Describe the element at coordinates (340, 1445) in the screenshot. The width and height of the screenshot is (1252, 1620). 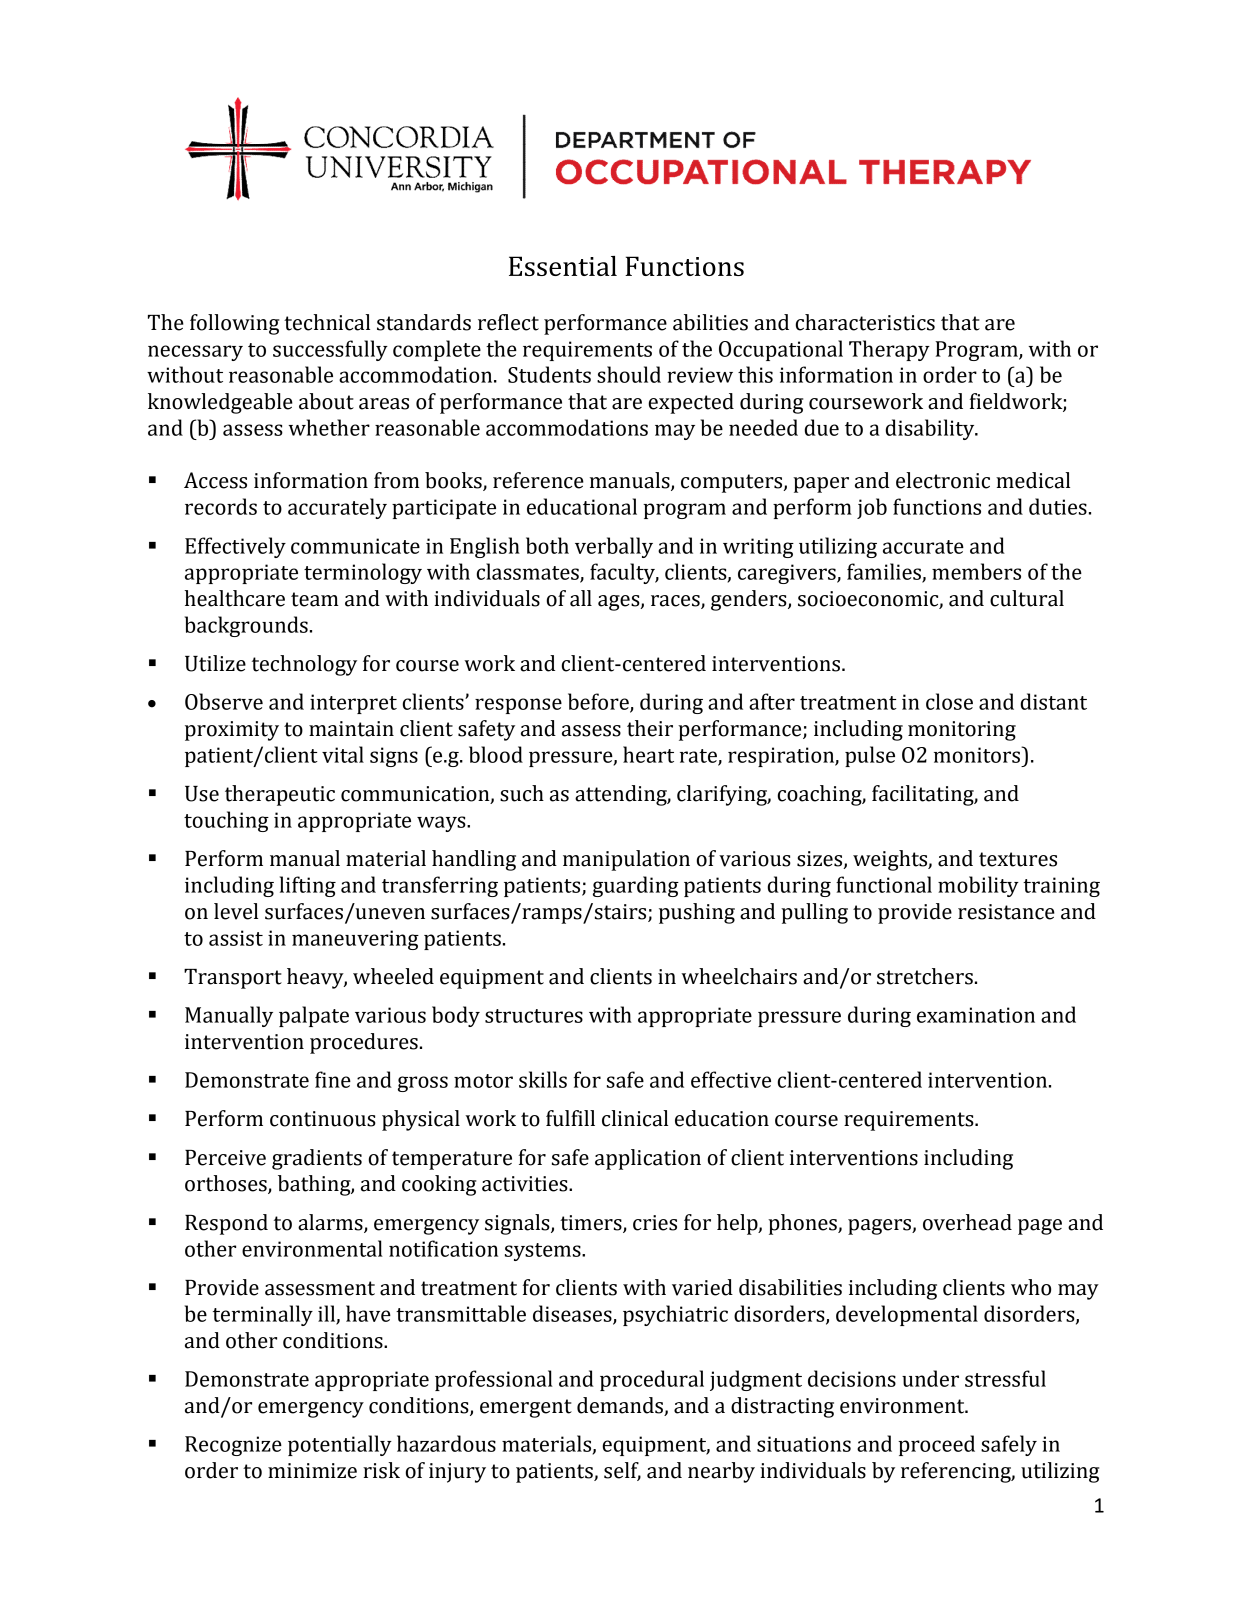
I see `potentially` at that location.
